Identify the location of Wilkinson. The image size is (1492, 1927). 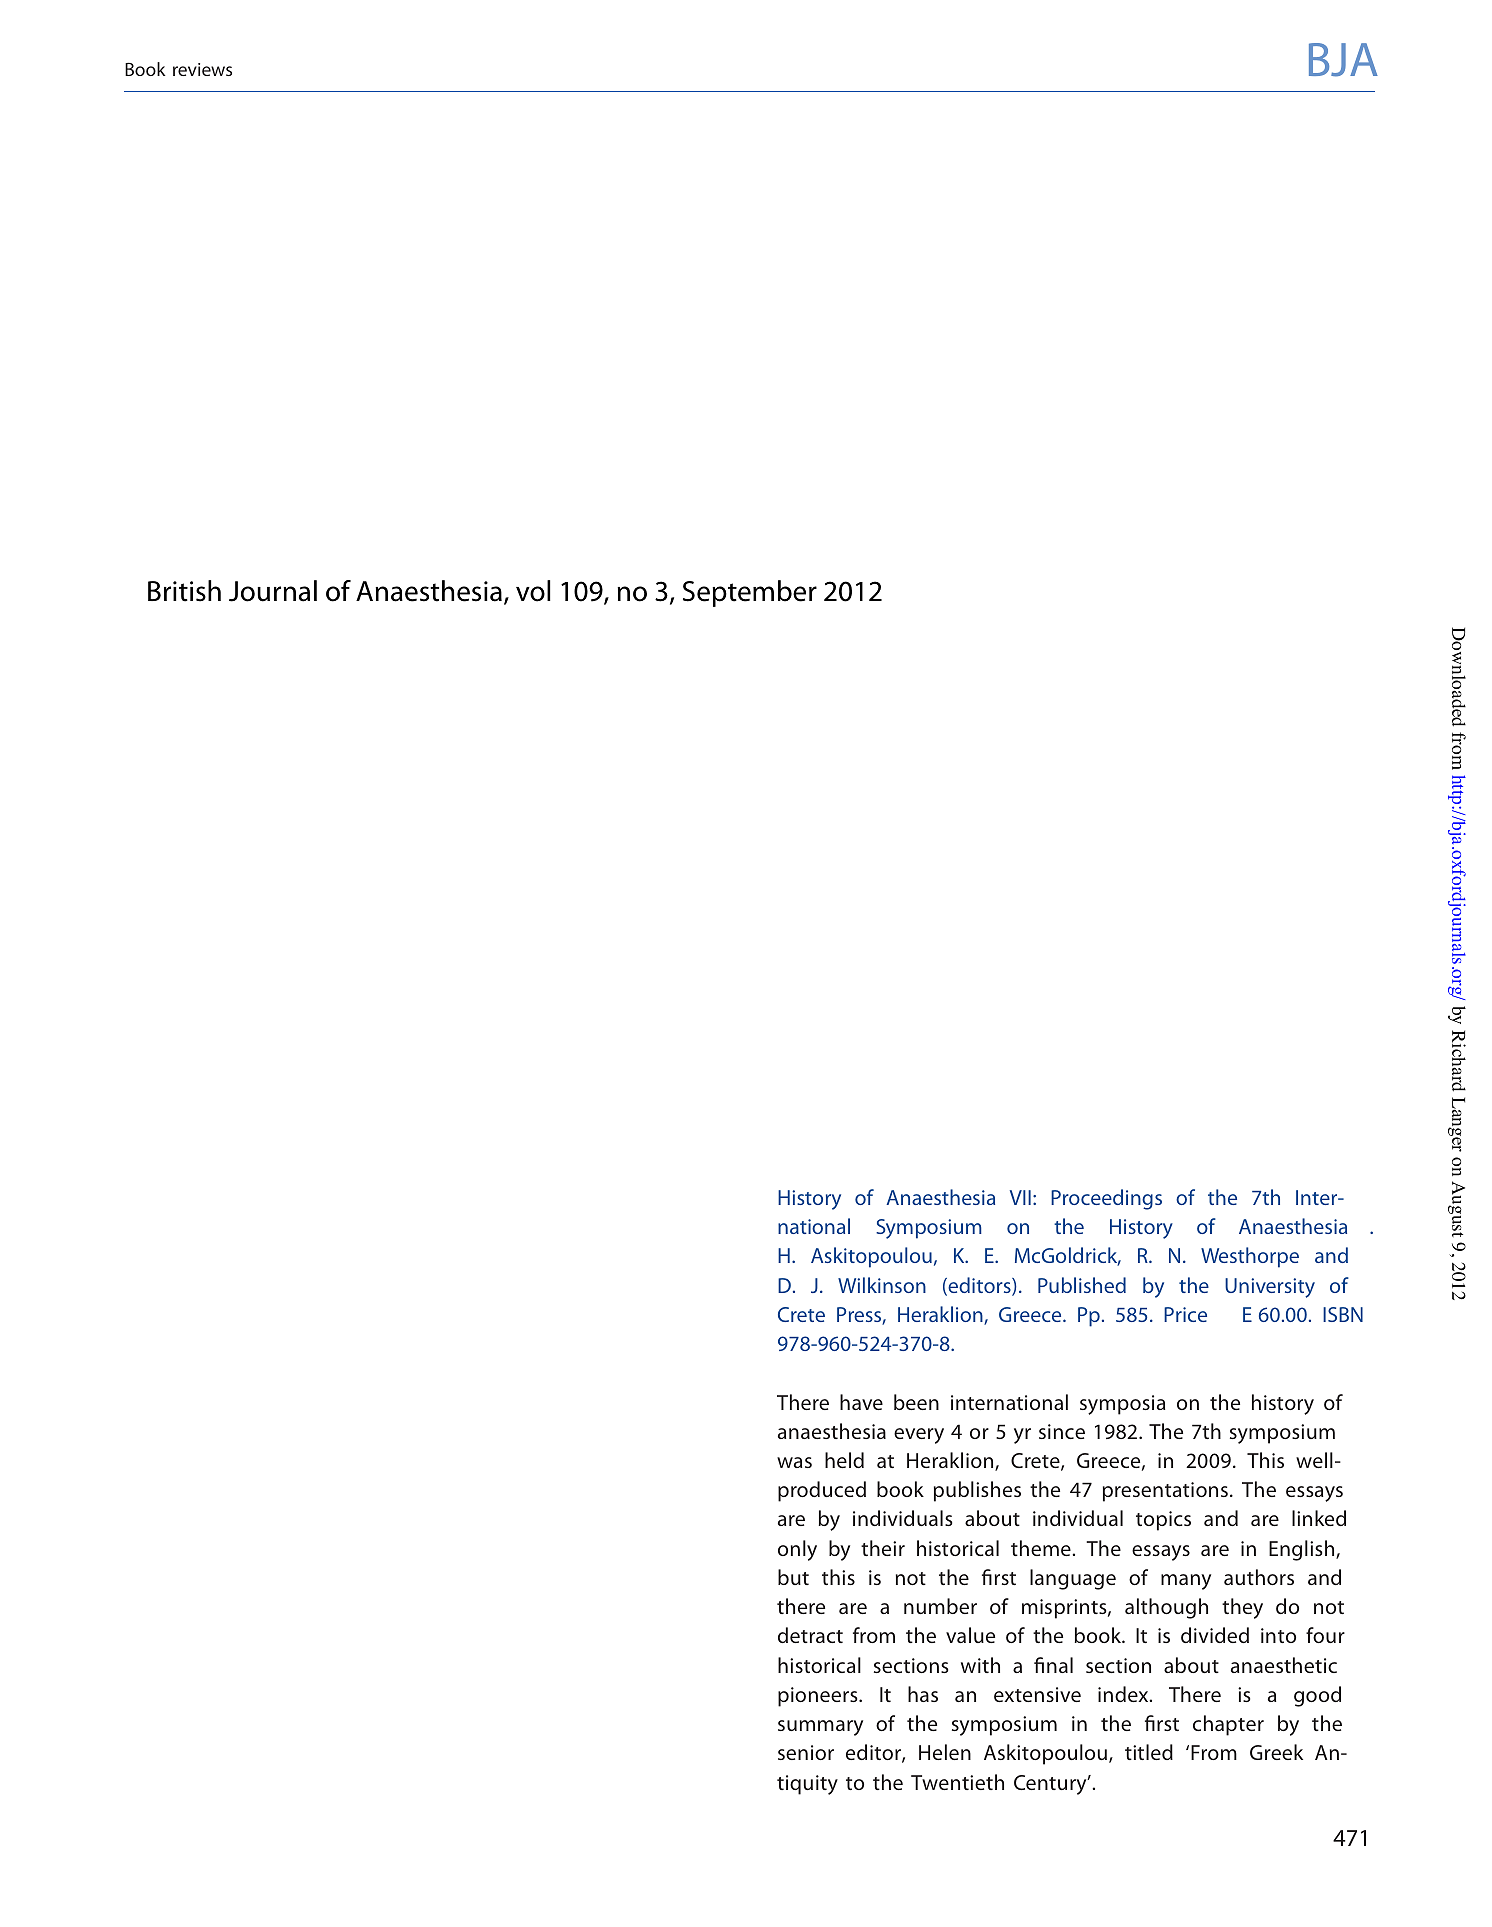
(882, 1285).
